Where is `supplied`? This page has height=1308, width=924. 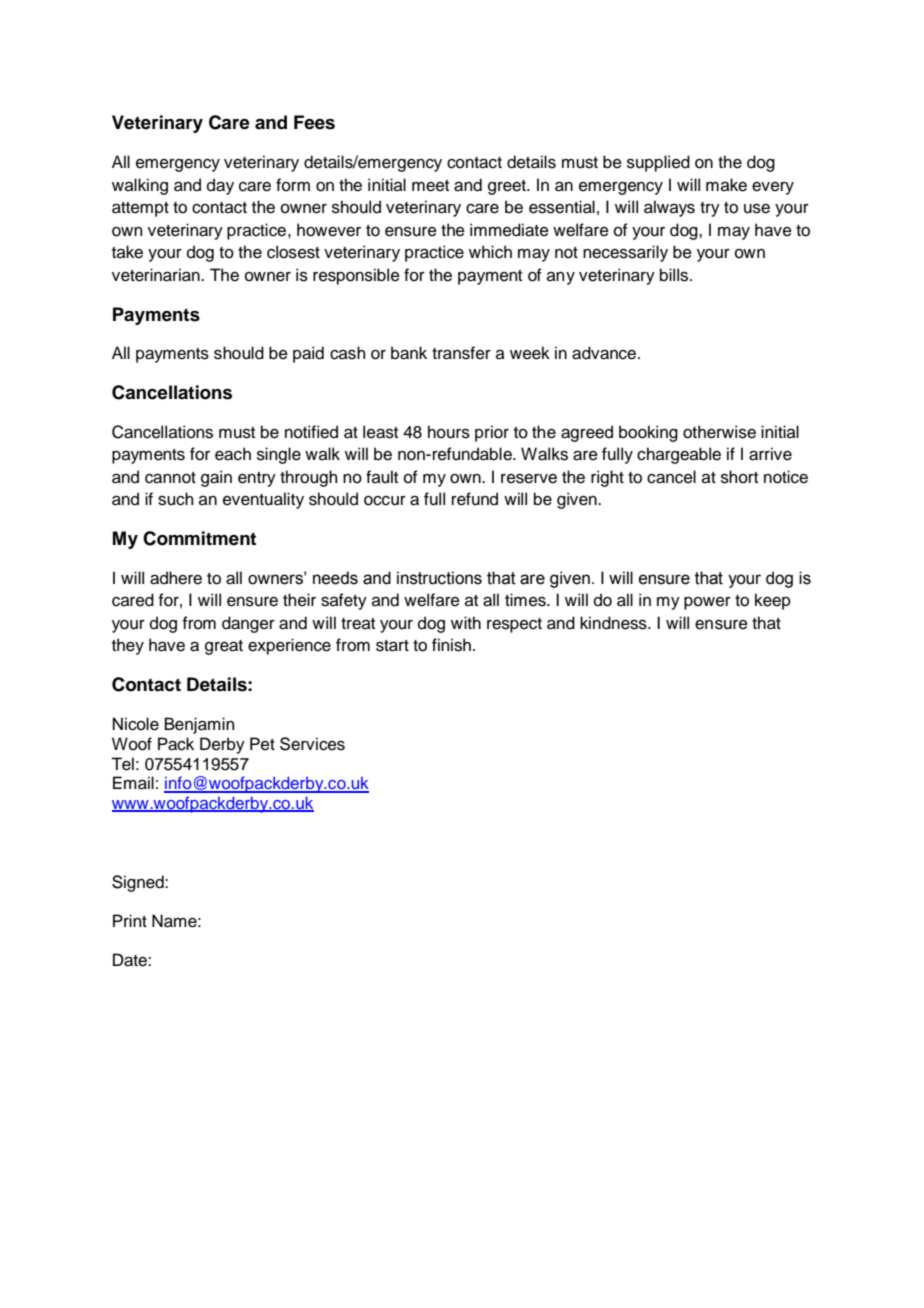 supplied is located at coordinates (658, 163).
